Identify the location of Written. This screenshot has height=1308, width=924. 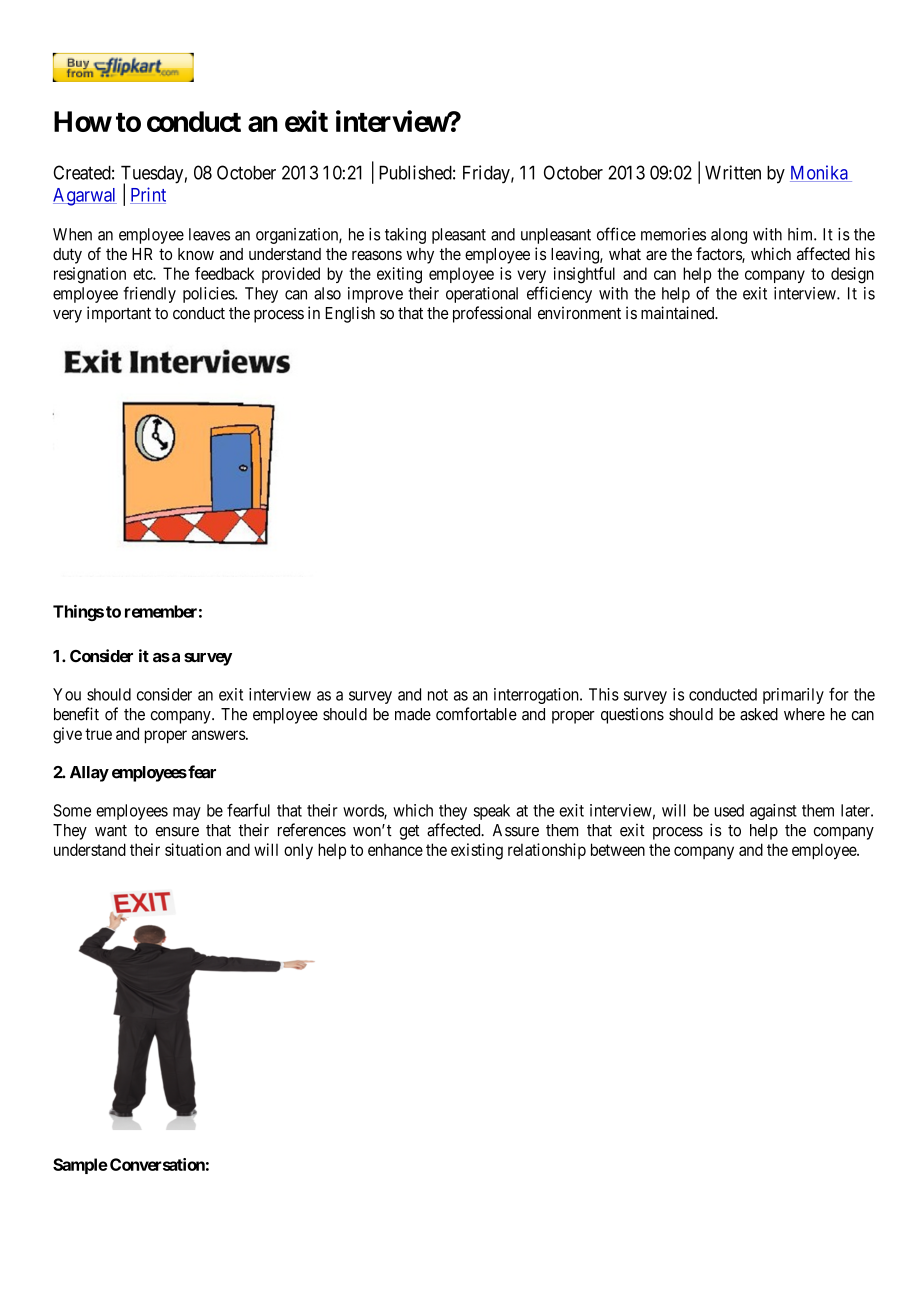
(733, 172).
